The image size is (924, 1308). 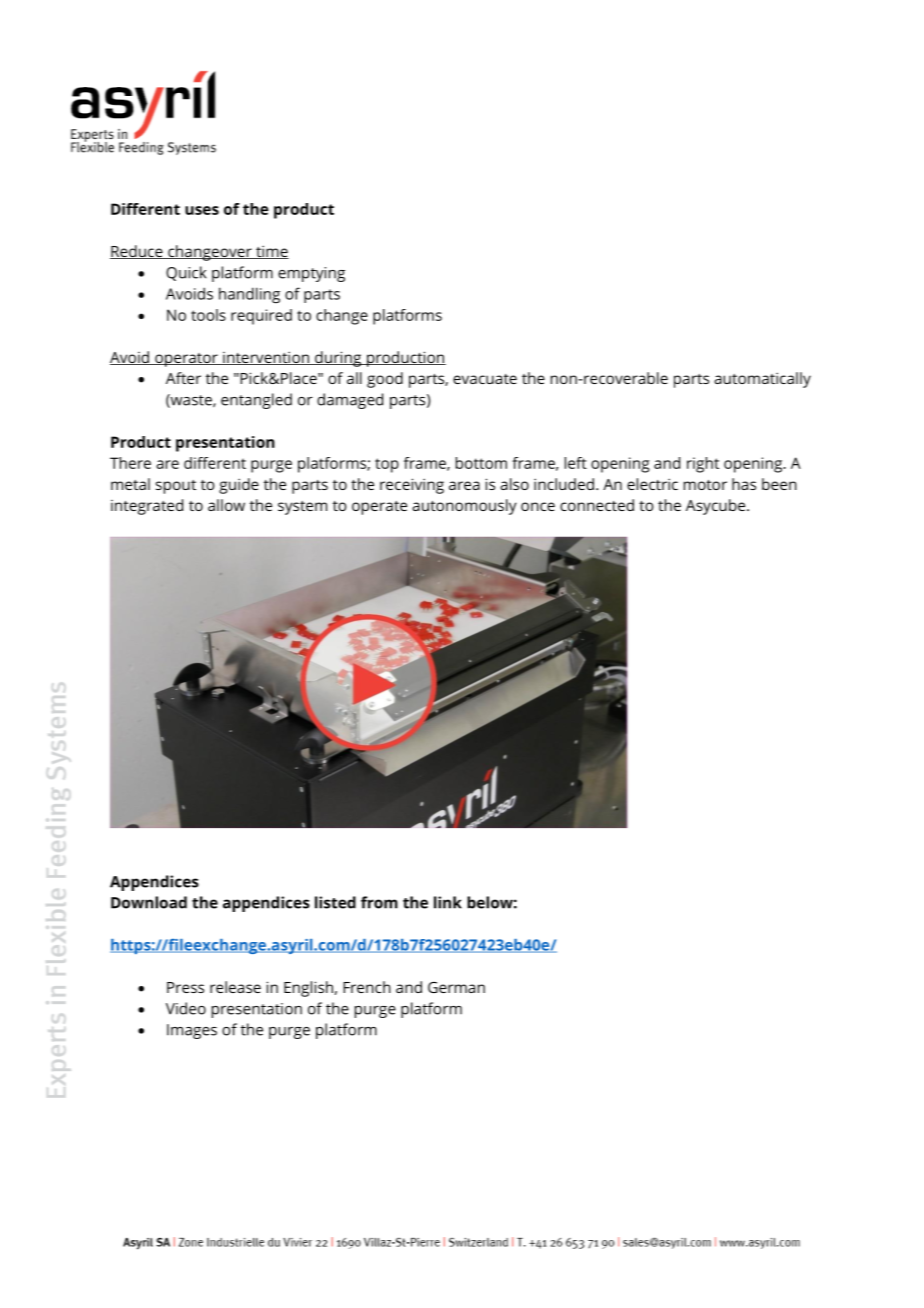 I want to click on allow, so click(x=226, y=505).
